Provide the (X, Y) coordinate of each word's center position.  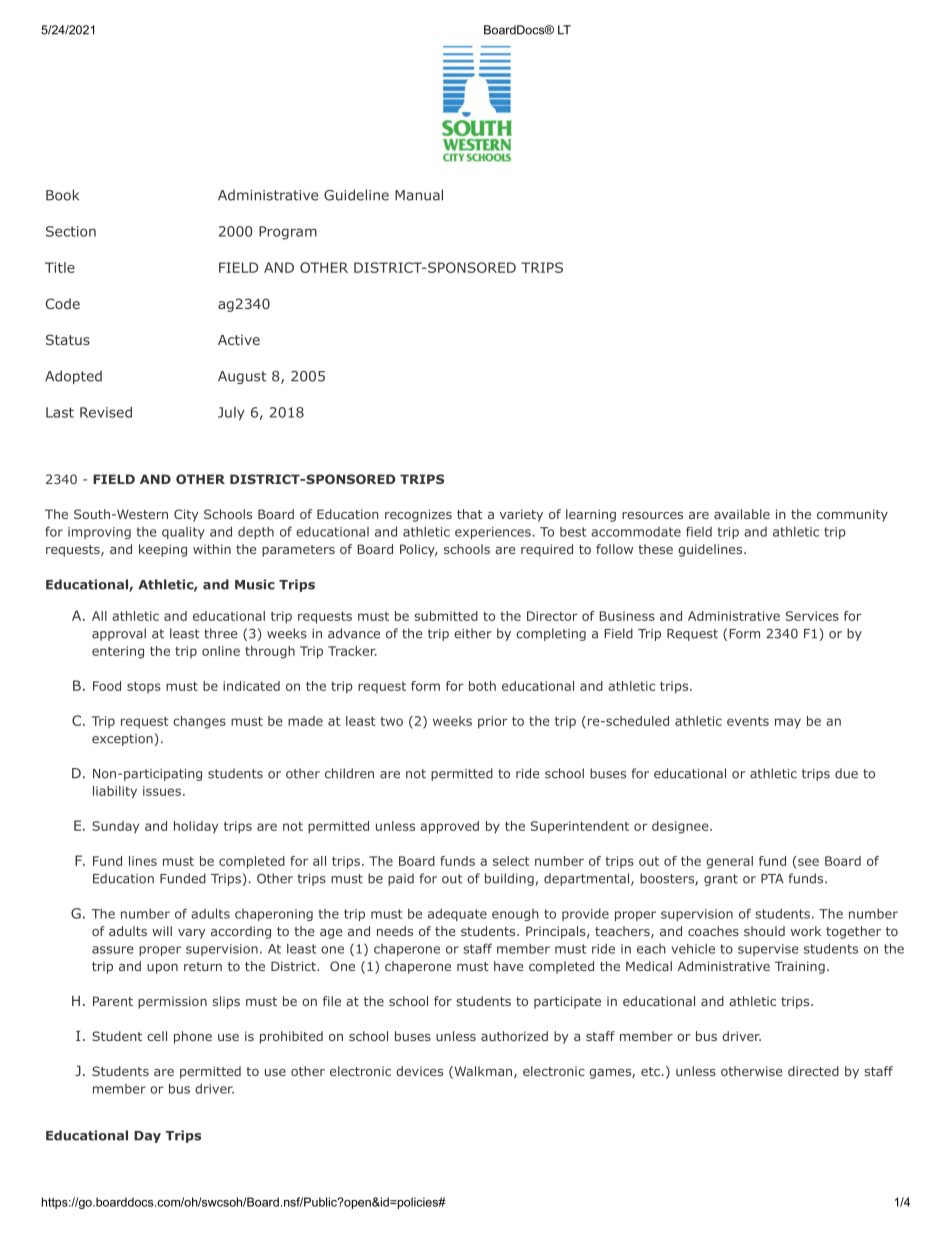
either (473, 633)
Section (71, 231)
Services (812, 616)
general (729, 862)
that (470, 514)
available (742, 514)
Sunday (115, 827)
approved (449, 827)
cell (157, 1036)
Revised (106, 412)
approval (119, 634)
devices (419, 1071)
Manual (419, 195)
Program (288, 233)
